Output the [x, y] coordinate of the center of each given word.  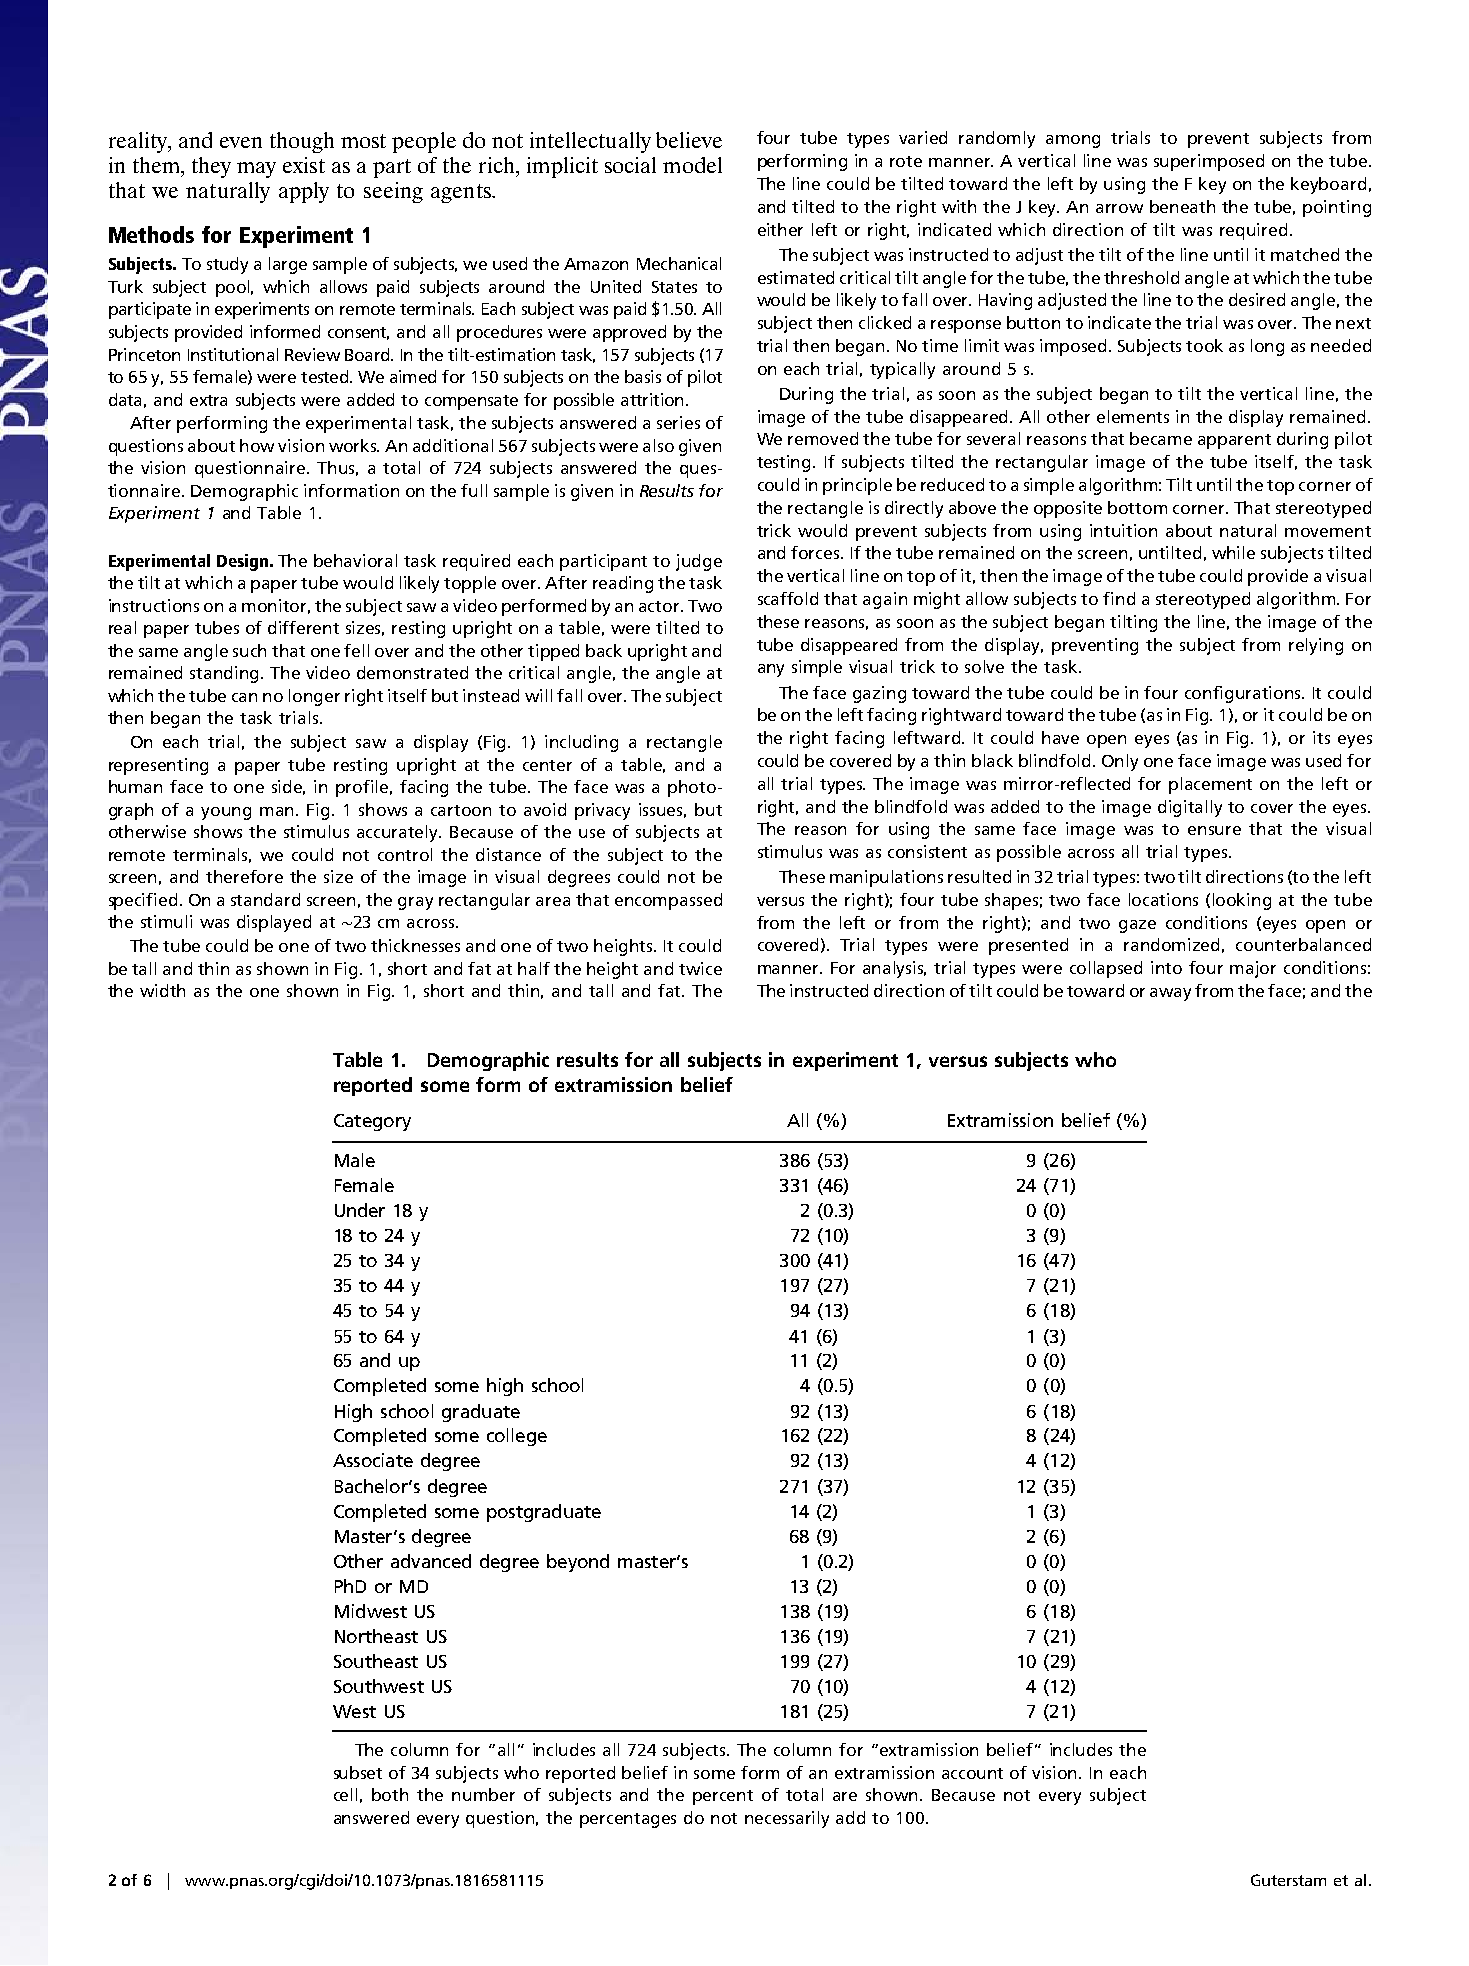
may [256, 170]
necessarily [787, 1819]
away [1170, 994]
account [972, 1773]
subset [358, 1772]
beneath [1182, 206]
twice [700, 968]
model [692, 165]
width [162, 990]
